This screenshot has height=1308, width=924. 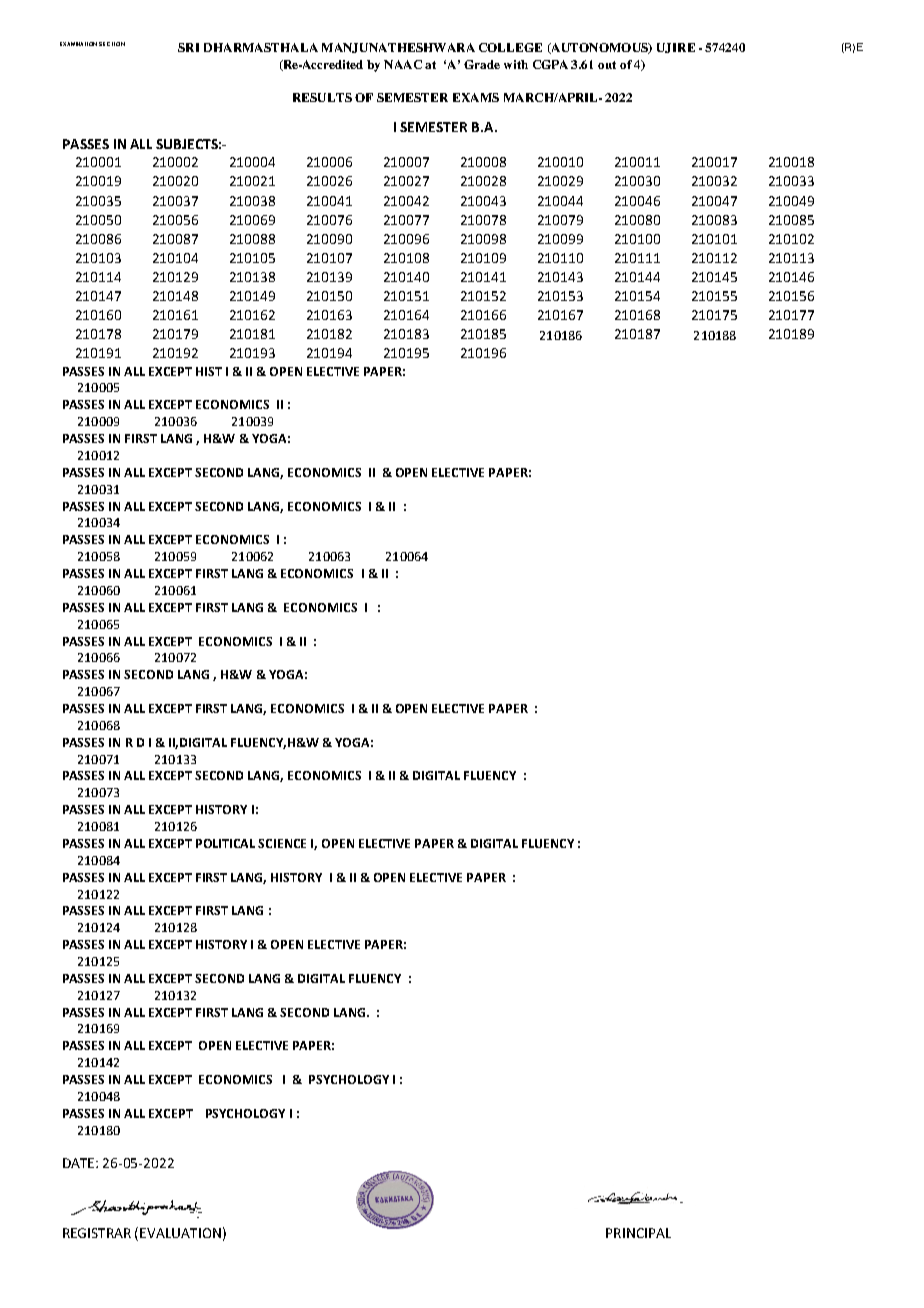 I want to click on DATE, so click(x=80, y=1163).
